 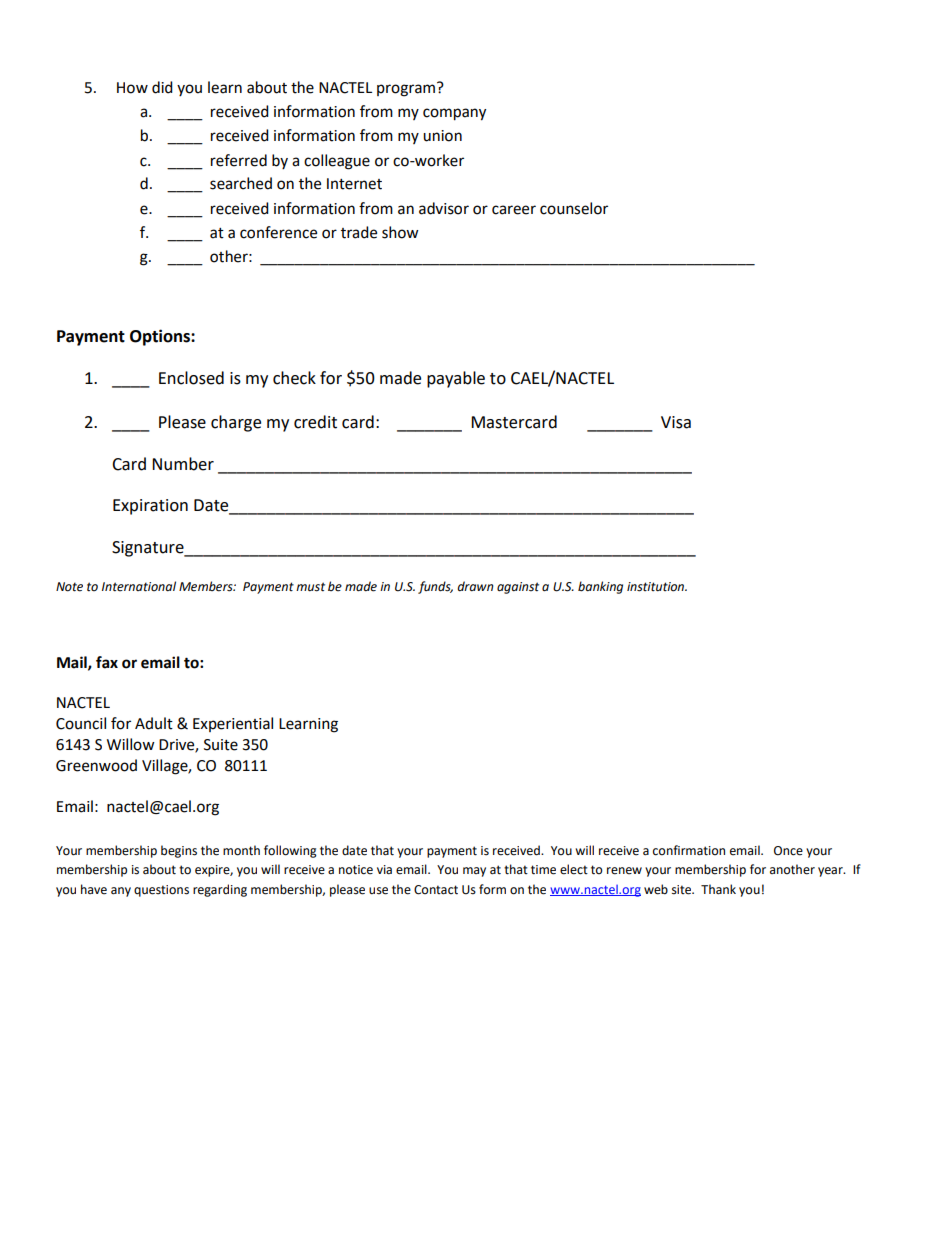 What do you see at coordinates (454, 114) in the document?
I see `company` at bounding box center [454, 114].
